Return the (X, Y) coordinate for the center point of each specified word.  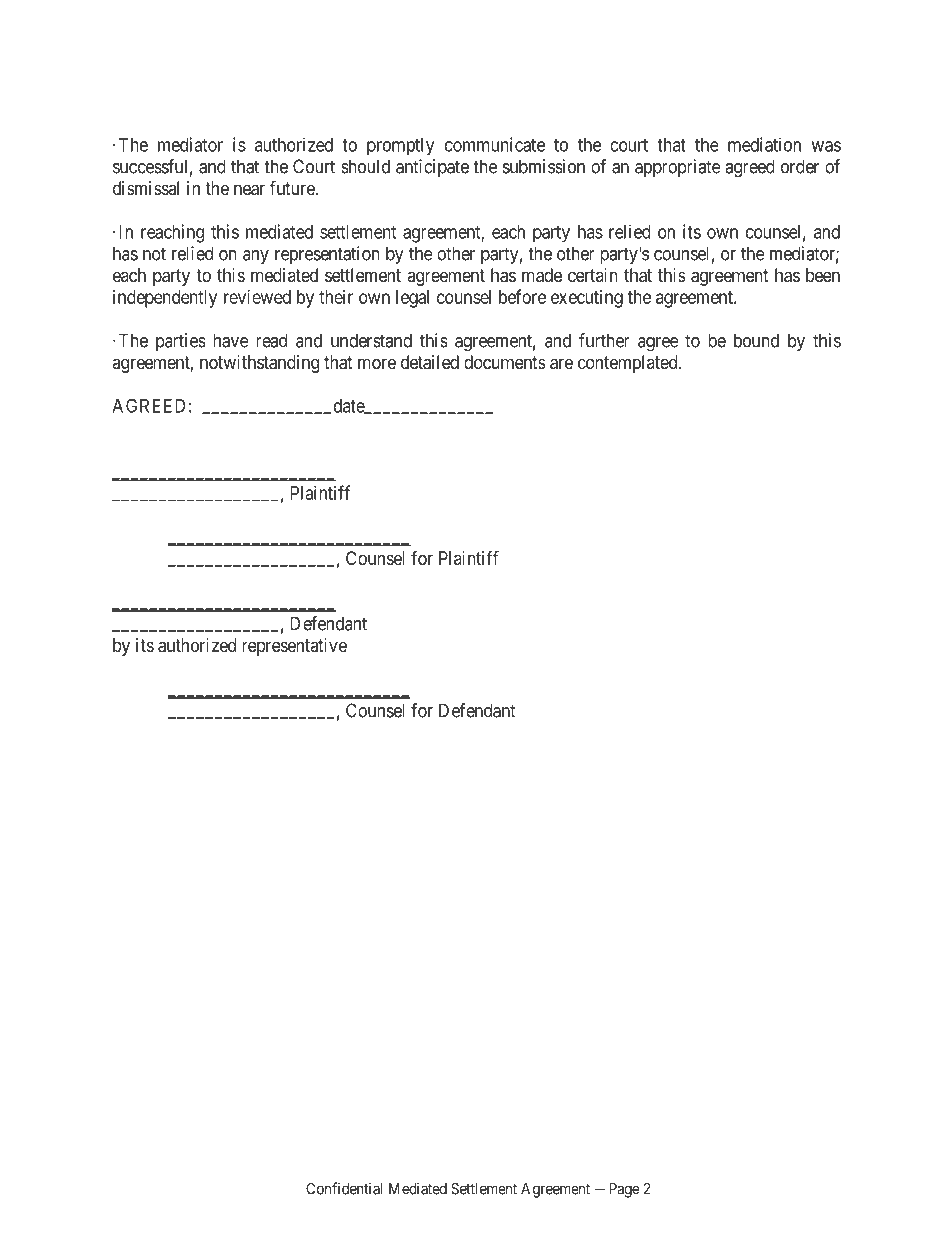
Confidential (344, 1188)
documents (505, 362)
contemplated (629, 364)
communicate (495, 144)
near (249, 190)
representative (294, 647)
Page (624, 1190)
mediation (764, 144)
